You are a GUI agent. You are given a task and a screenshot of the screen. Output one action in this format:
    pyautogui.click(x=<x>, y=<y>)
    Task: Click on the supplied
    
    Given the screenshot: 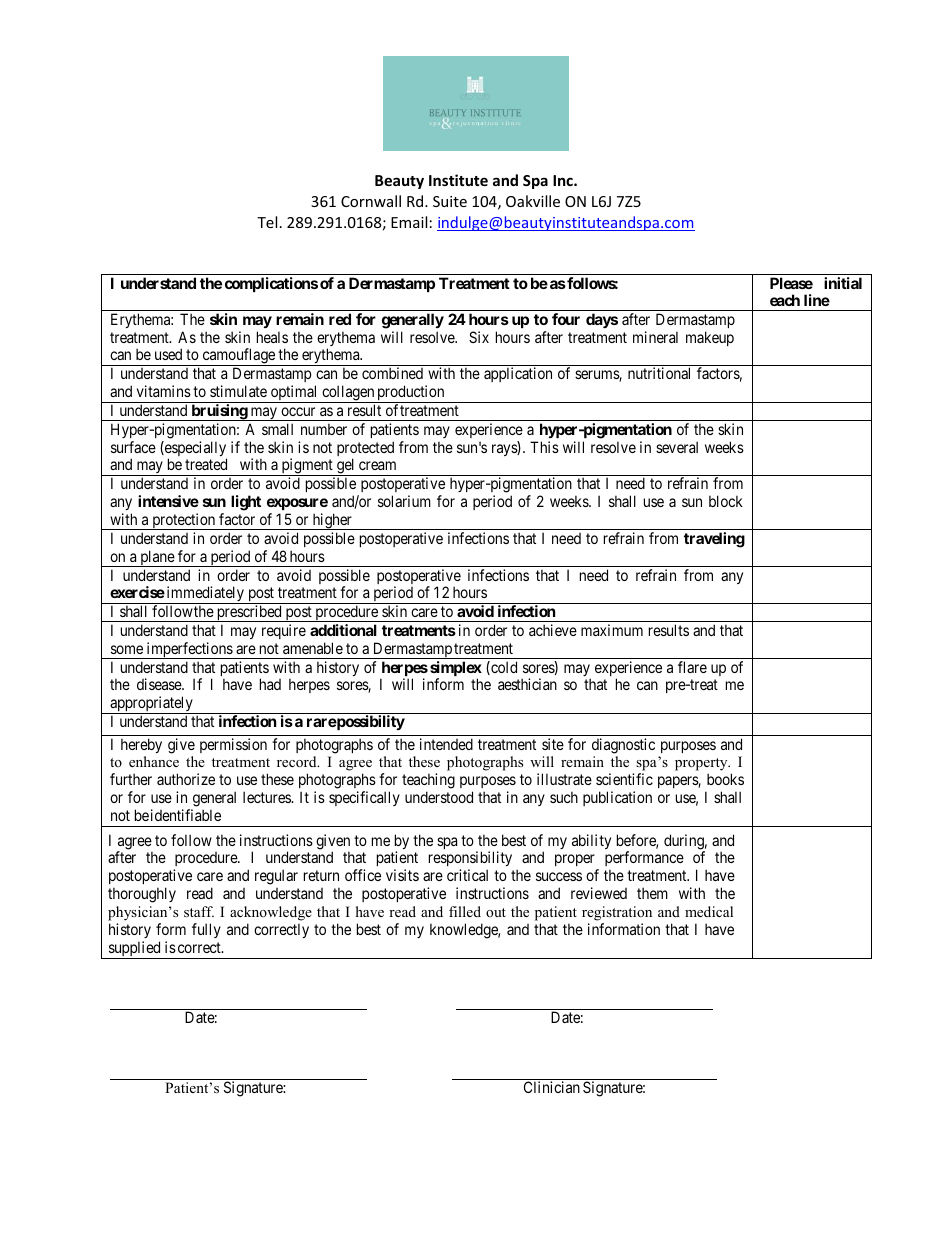 What is the action you would take?
    pyautogui.click(x=134, y=950)
